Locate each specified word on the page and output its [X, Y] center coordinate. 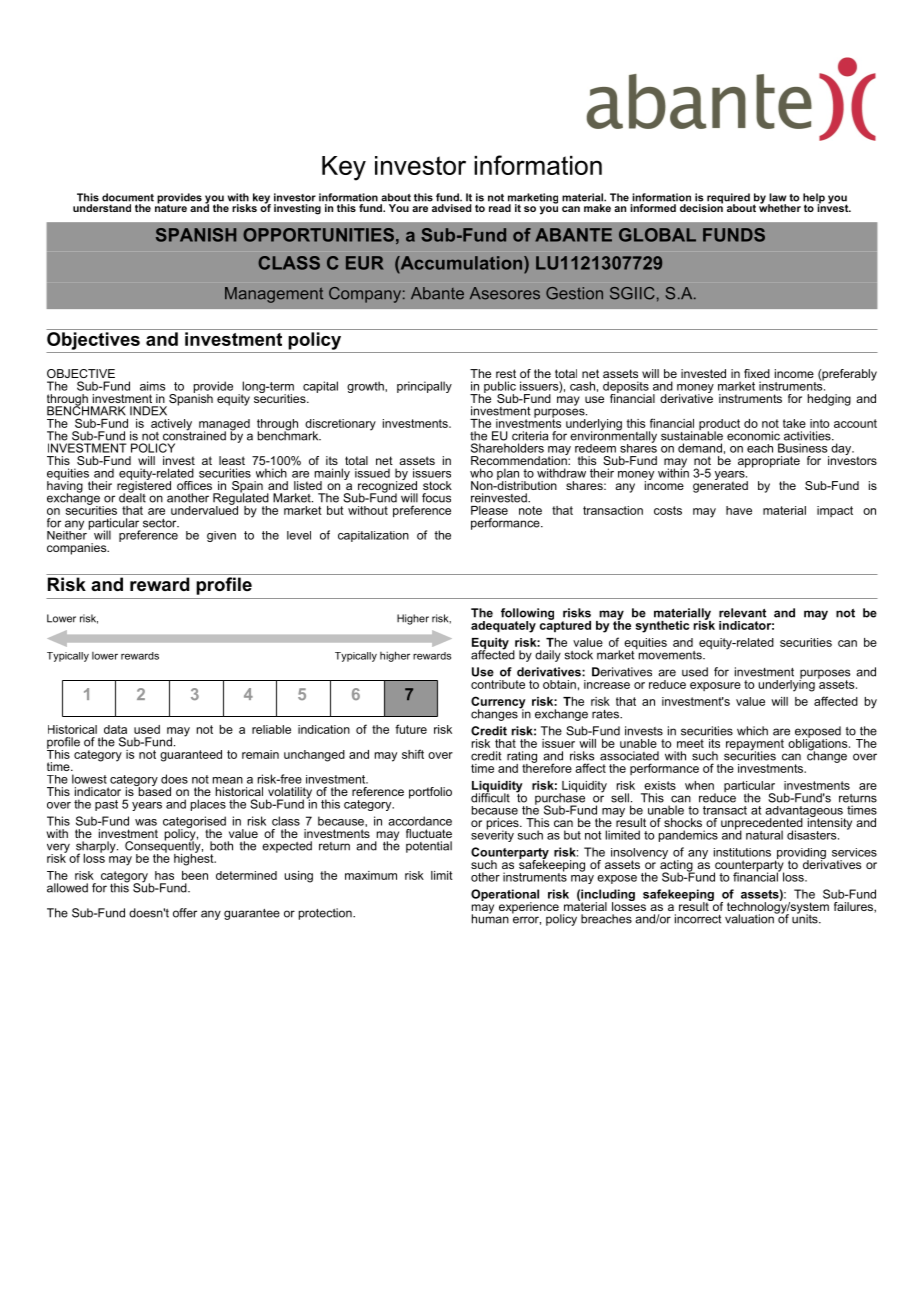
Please [489, 510]
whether [780, 207]
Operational [505, 896]
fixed [757, 373]
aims [153, 386]
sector [161, 523]
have [739, 510]
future [411, 729]
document [128, 197]
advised [451, 208]
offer [185, 913]
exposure [715, 686]
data [115, 729]
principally [424, 387]
